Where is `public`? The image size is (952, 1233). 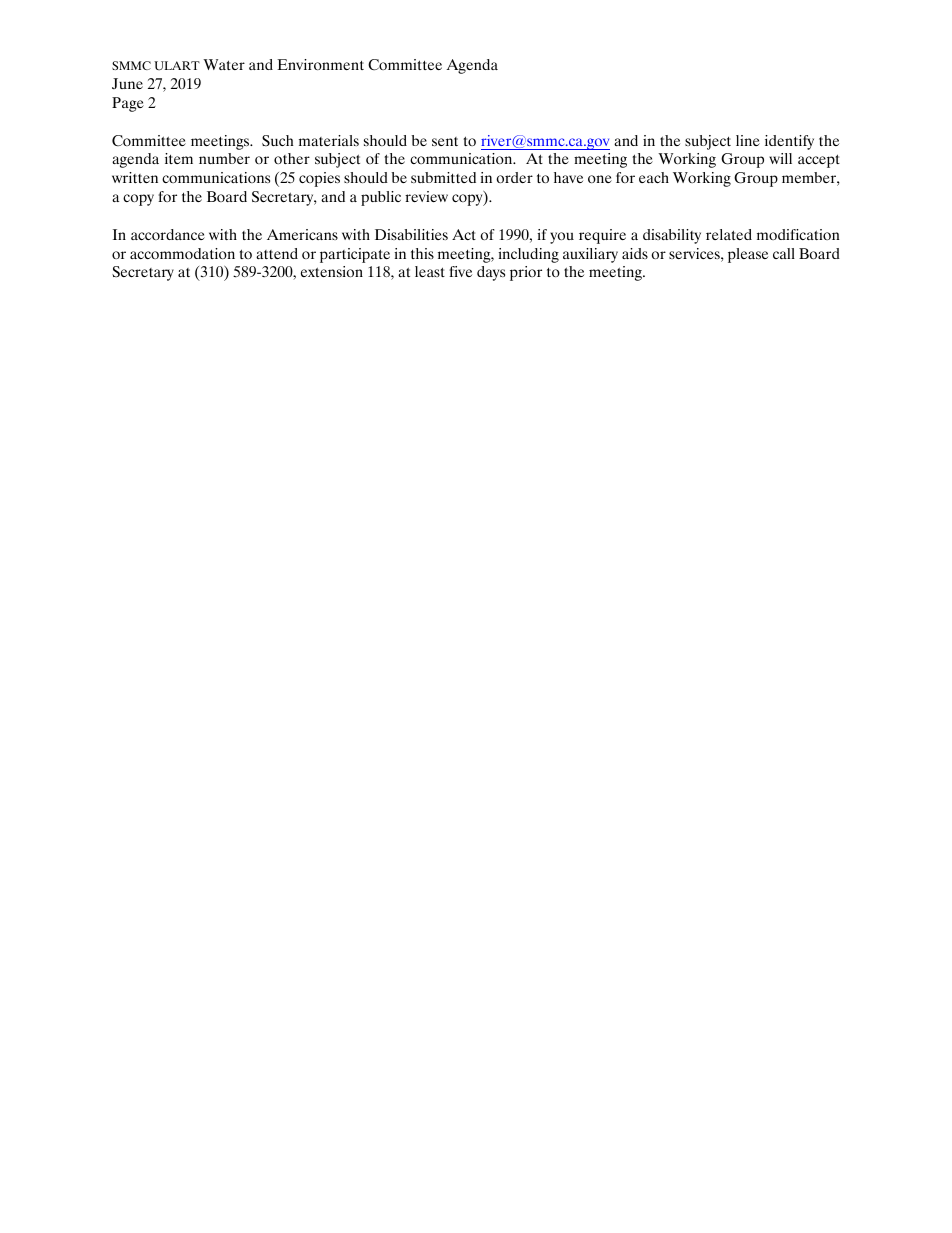
public is located at coordinates (381, 198).
